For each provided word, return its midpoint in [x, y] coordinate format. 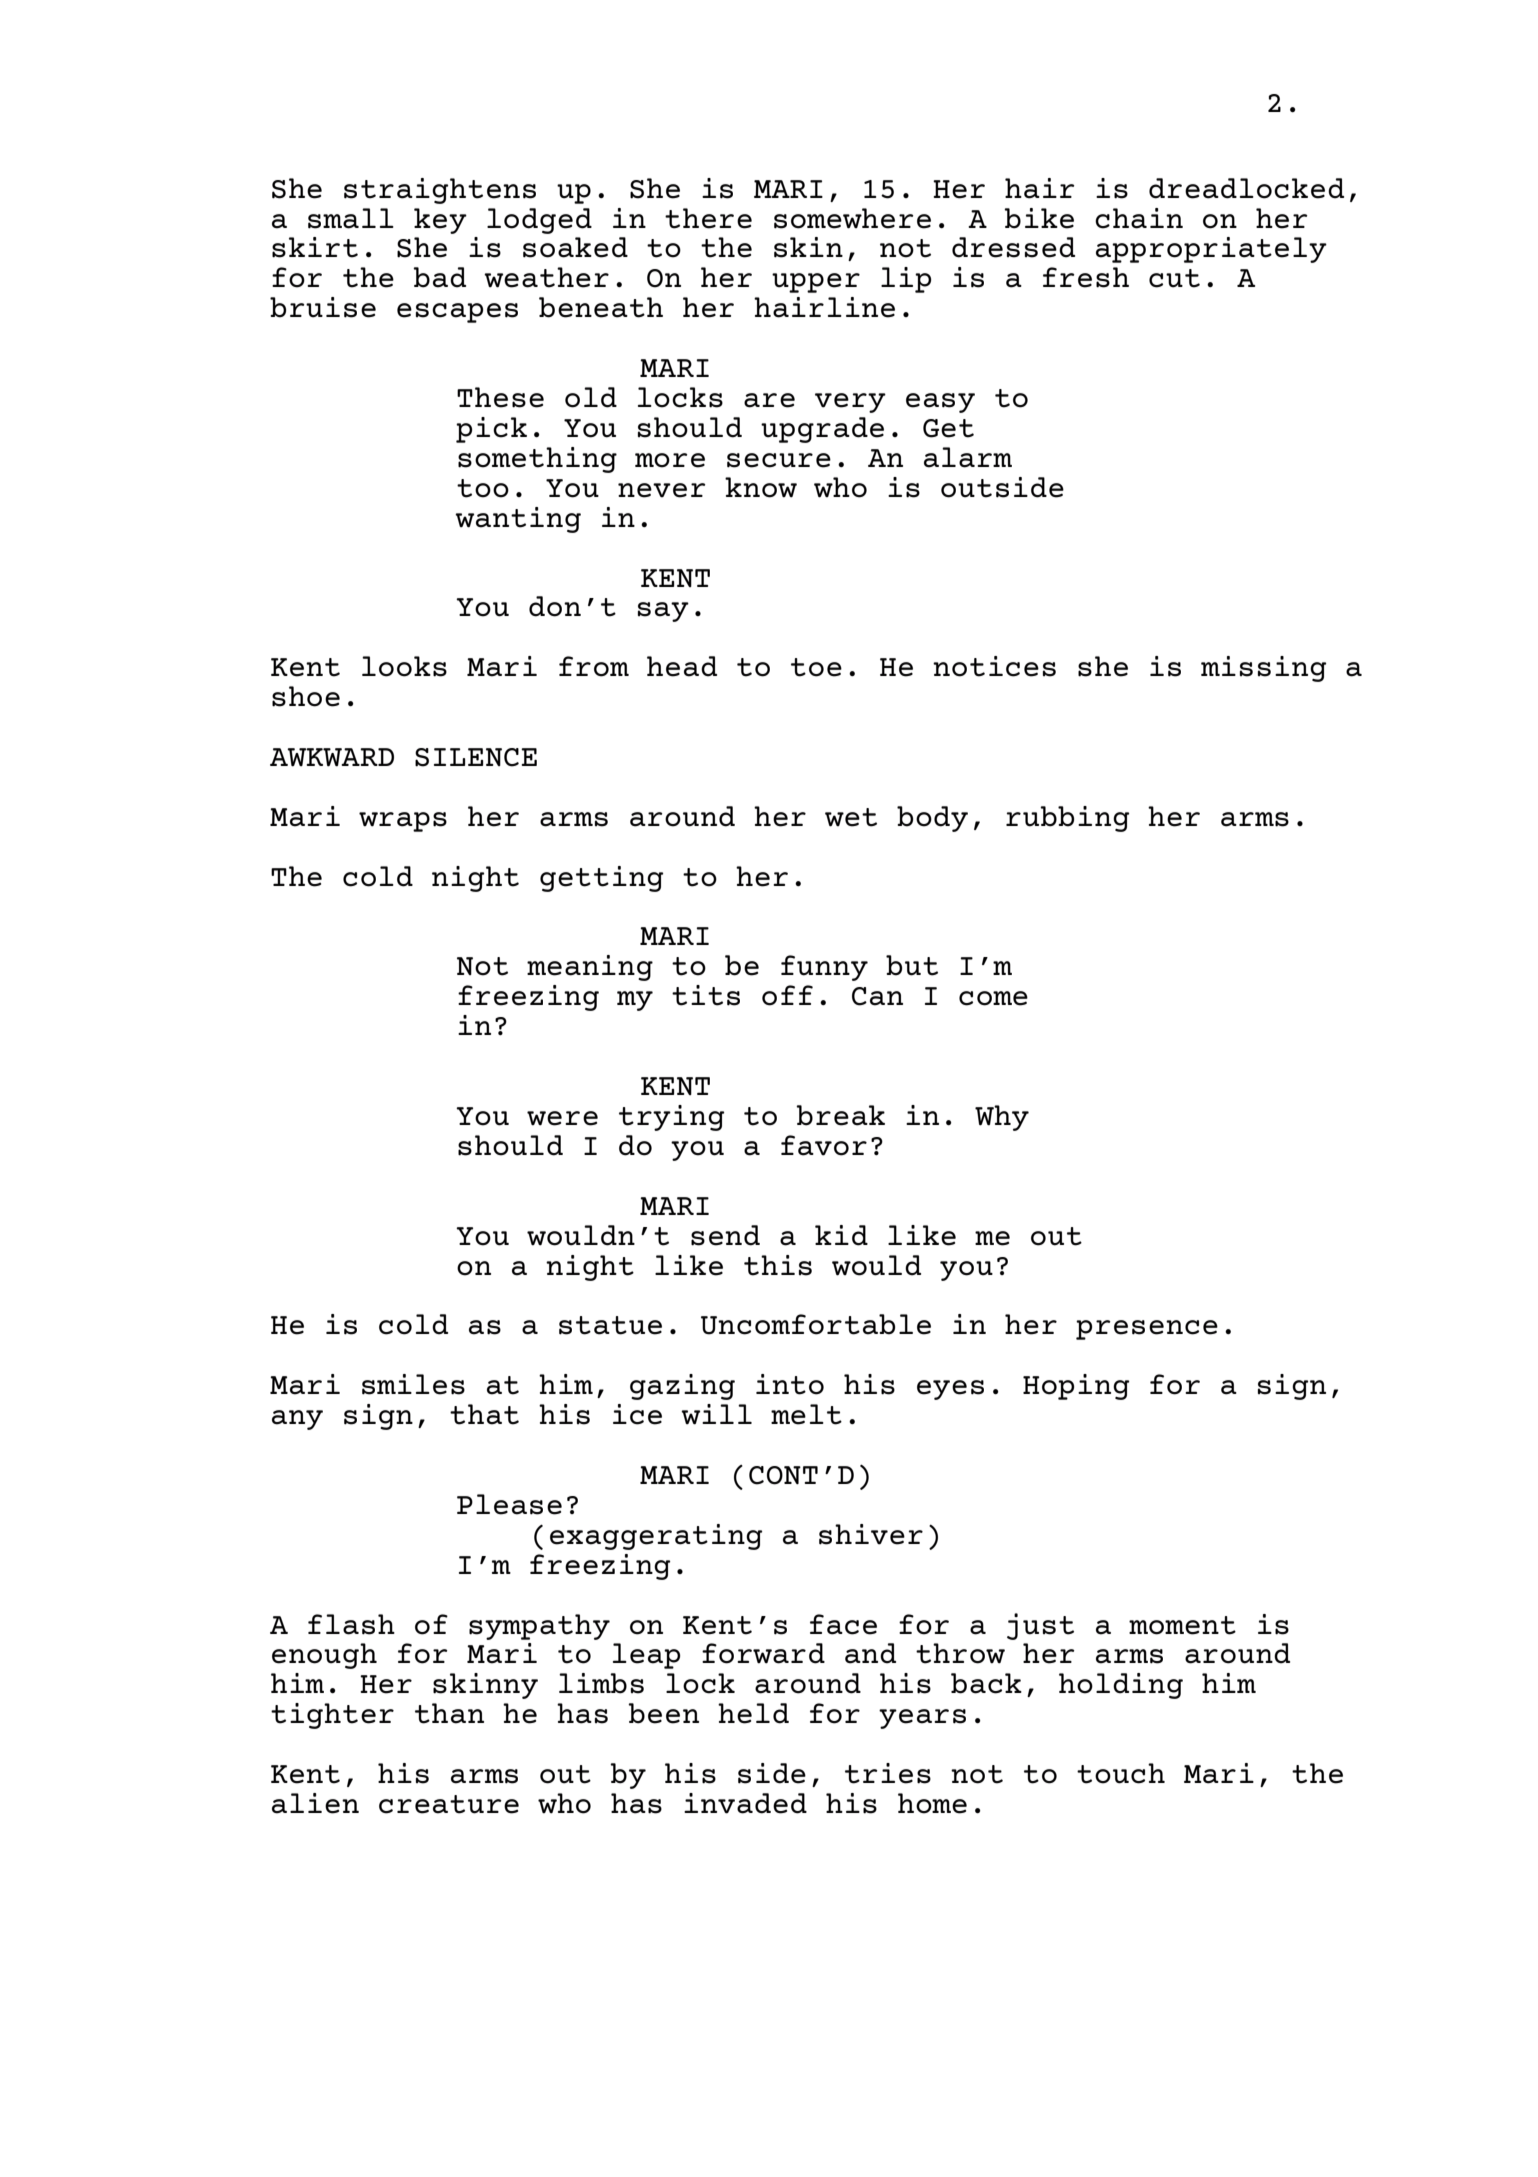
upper [816, 283]
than [449, 1713]
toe [816, 667]
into [790, 1384]
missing [1263, 669]
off [787, 995]
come [993, 998]
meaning [590, 968]
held [753, 1713]
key [440, 221]
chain [1139, 218]
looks [404, 666]
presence [1147, 1330]
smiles [413, 1384]
